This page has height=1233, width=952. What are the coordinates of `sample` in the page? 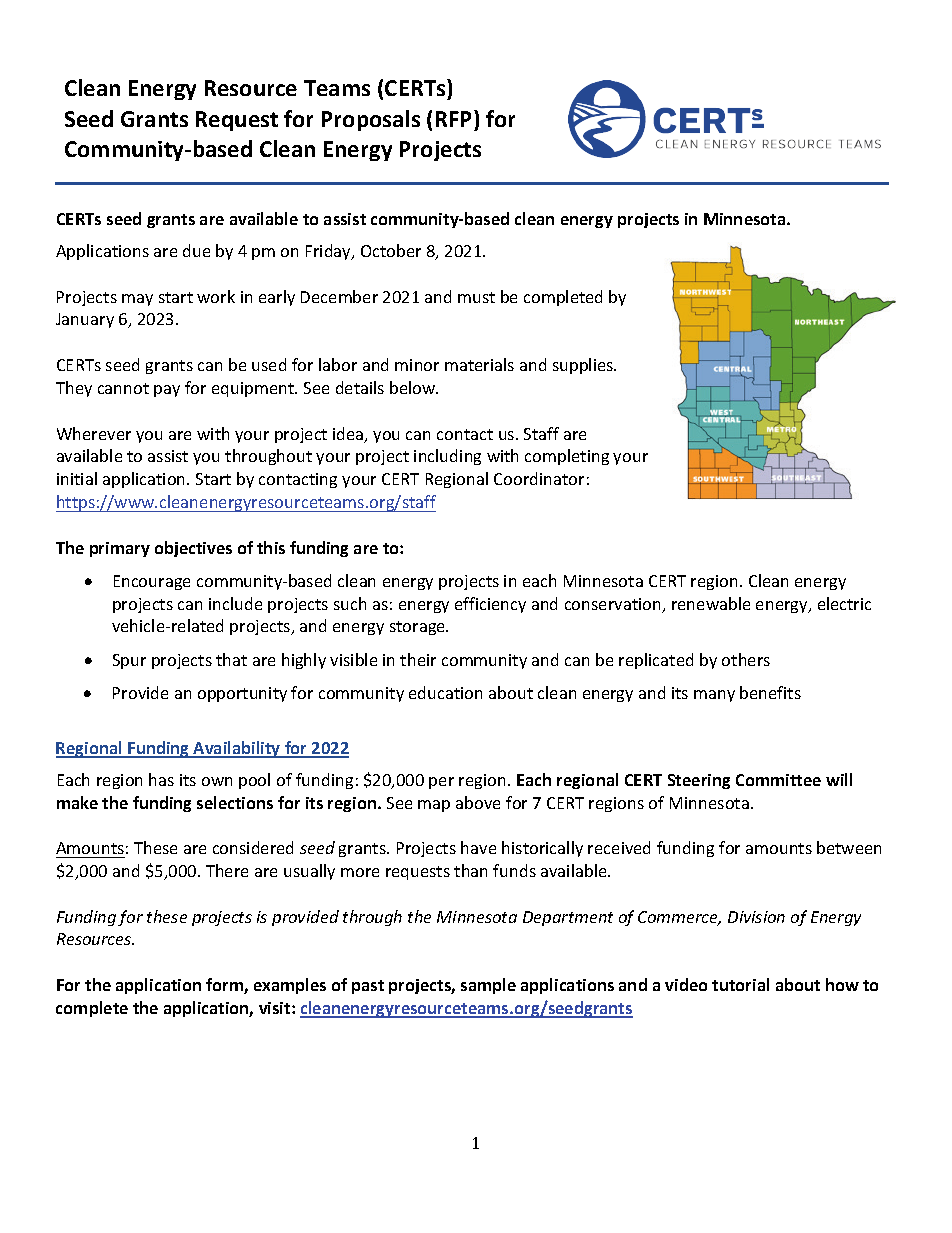 It's located at (488, 986).
